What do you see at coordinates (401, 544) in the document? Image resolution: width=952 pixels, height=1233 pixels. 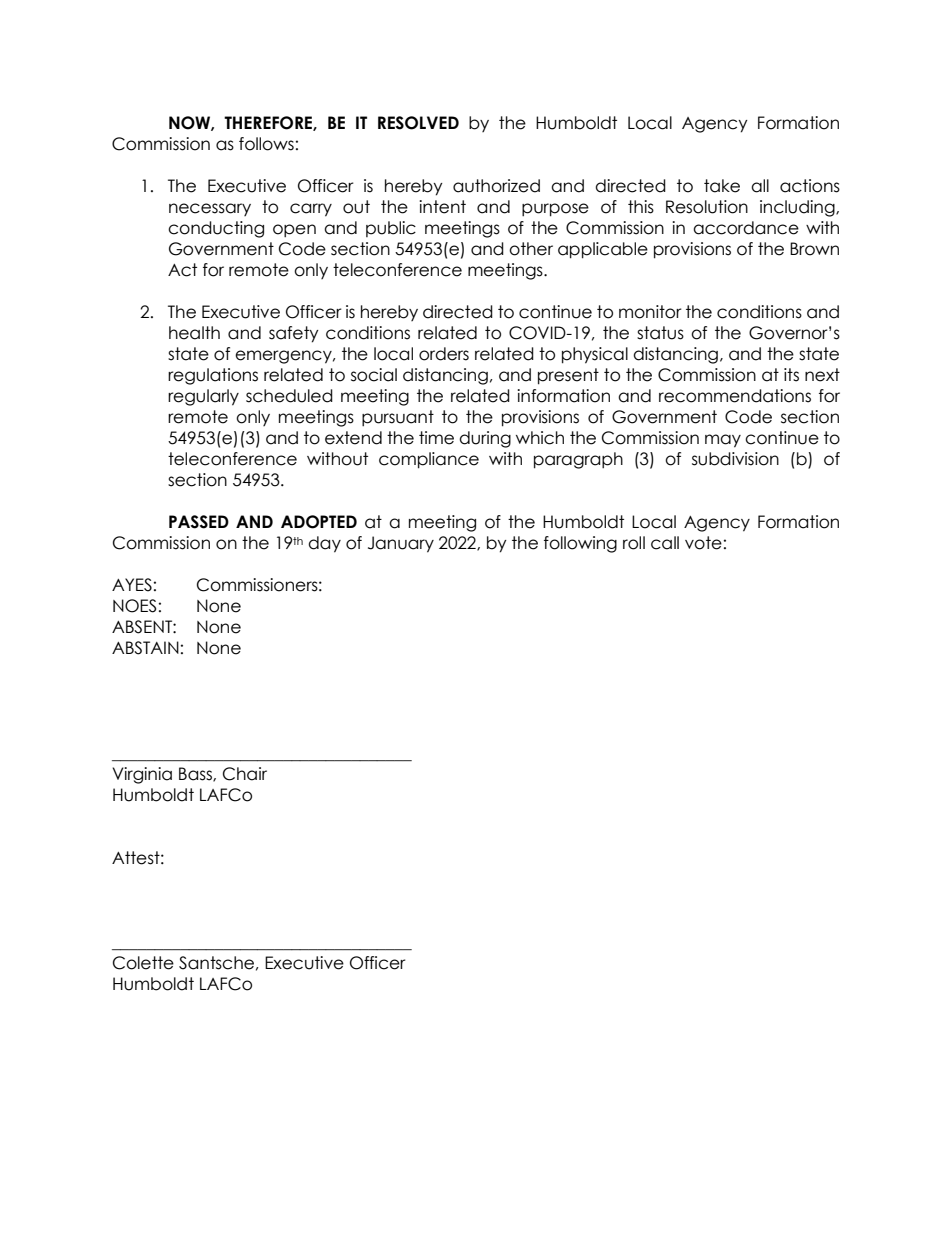 I see `January` at bounding box center [401, 544].
